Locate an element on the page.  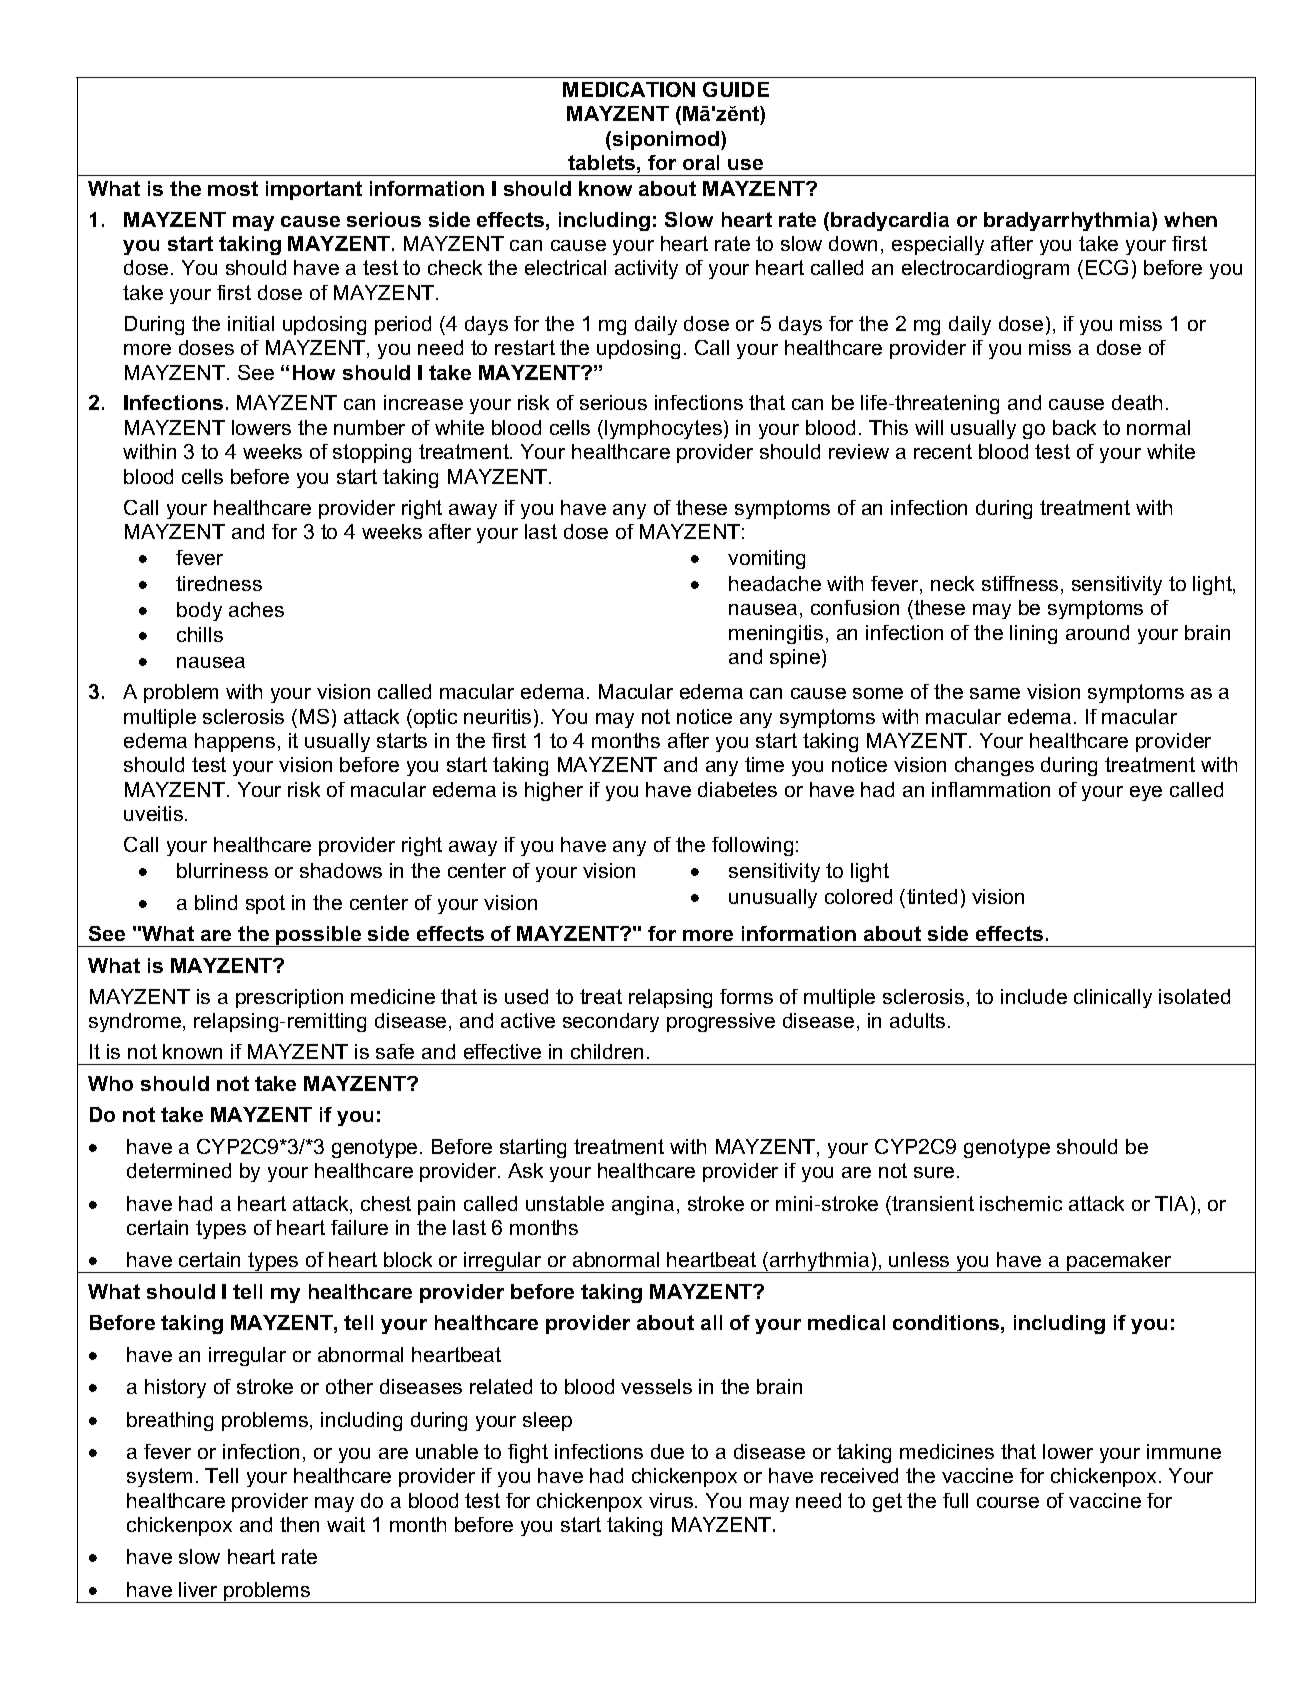
children is located at coordinates (607, 1051).
